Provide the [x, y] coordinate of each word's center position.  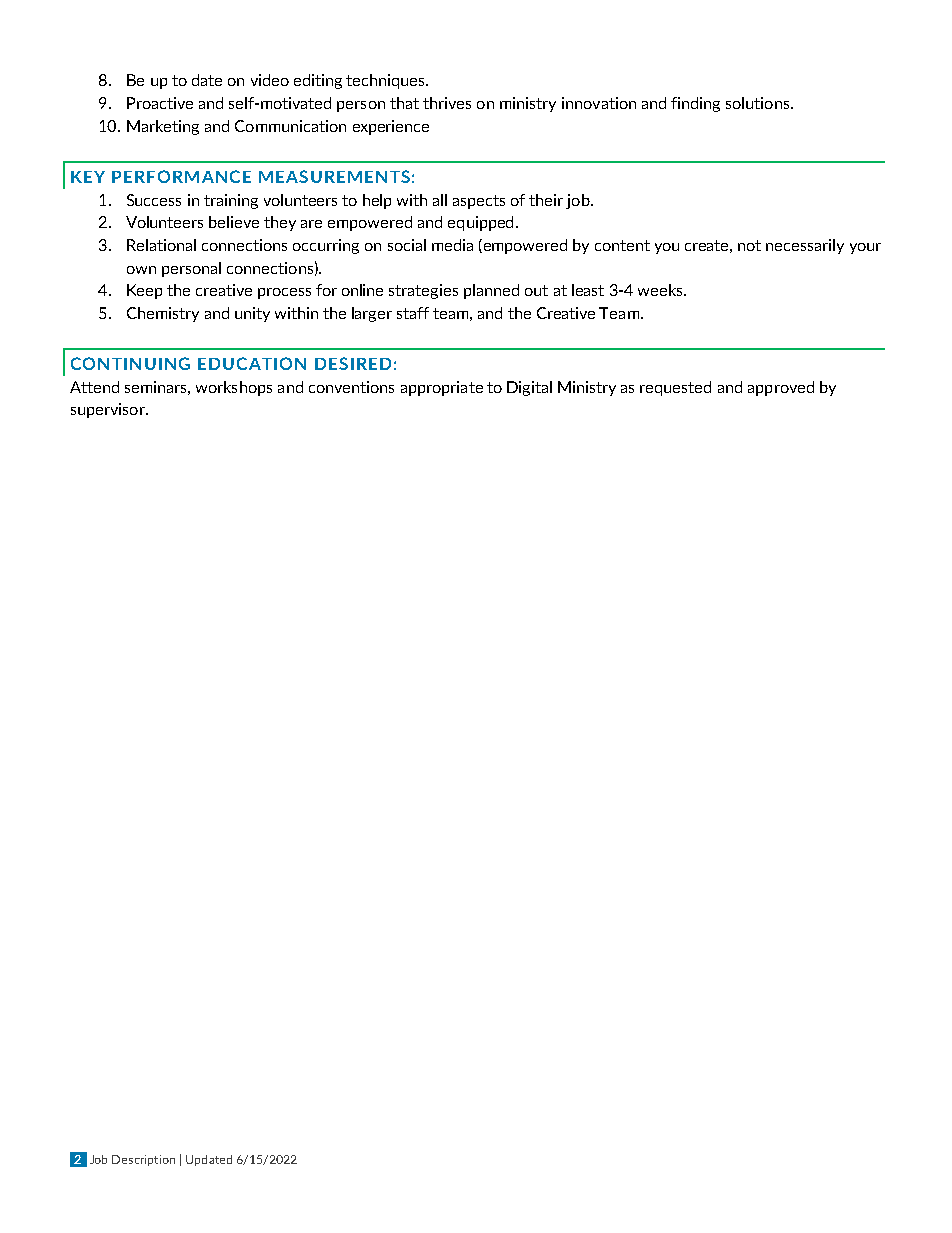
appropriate [442, 388]
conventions [351, 387]
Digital [529, 388]
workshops [234, 388]
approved [781, 388]
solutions [759, 103]
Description [143, 1160]
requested [675, 388]
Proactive [160, 103]
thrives [447, 103]
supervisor [109, 410]
